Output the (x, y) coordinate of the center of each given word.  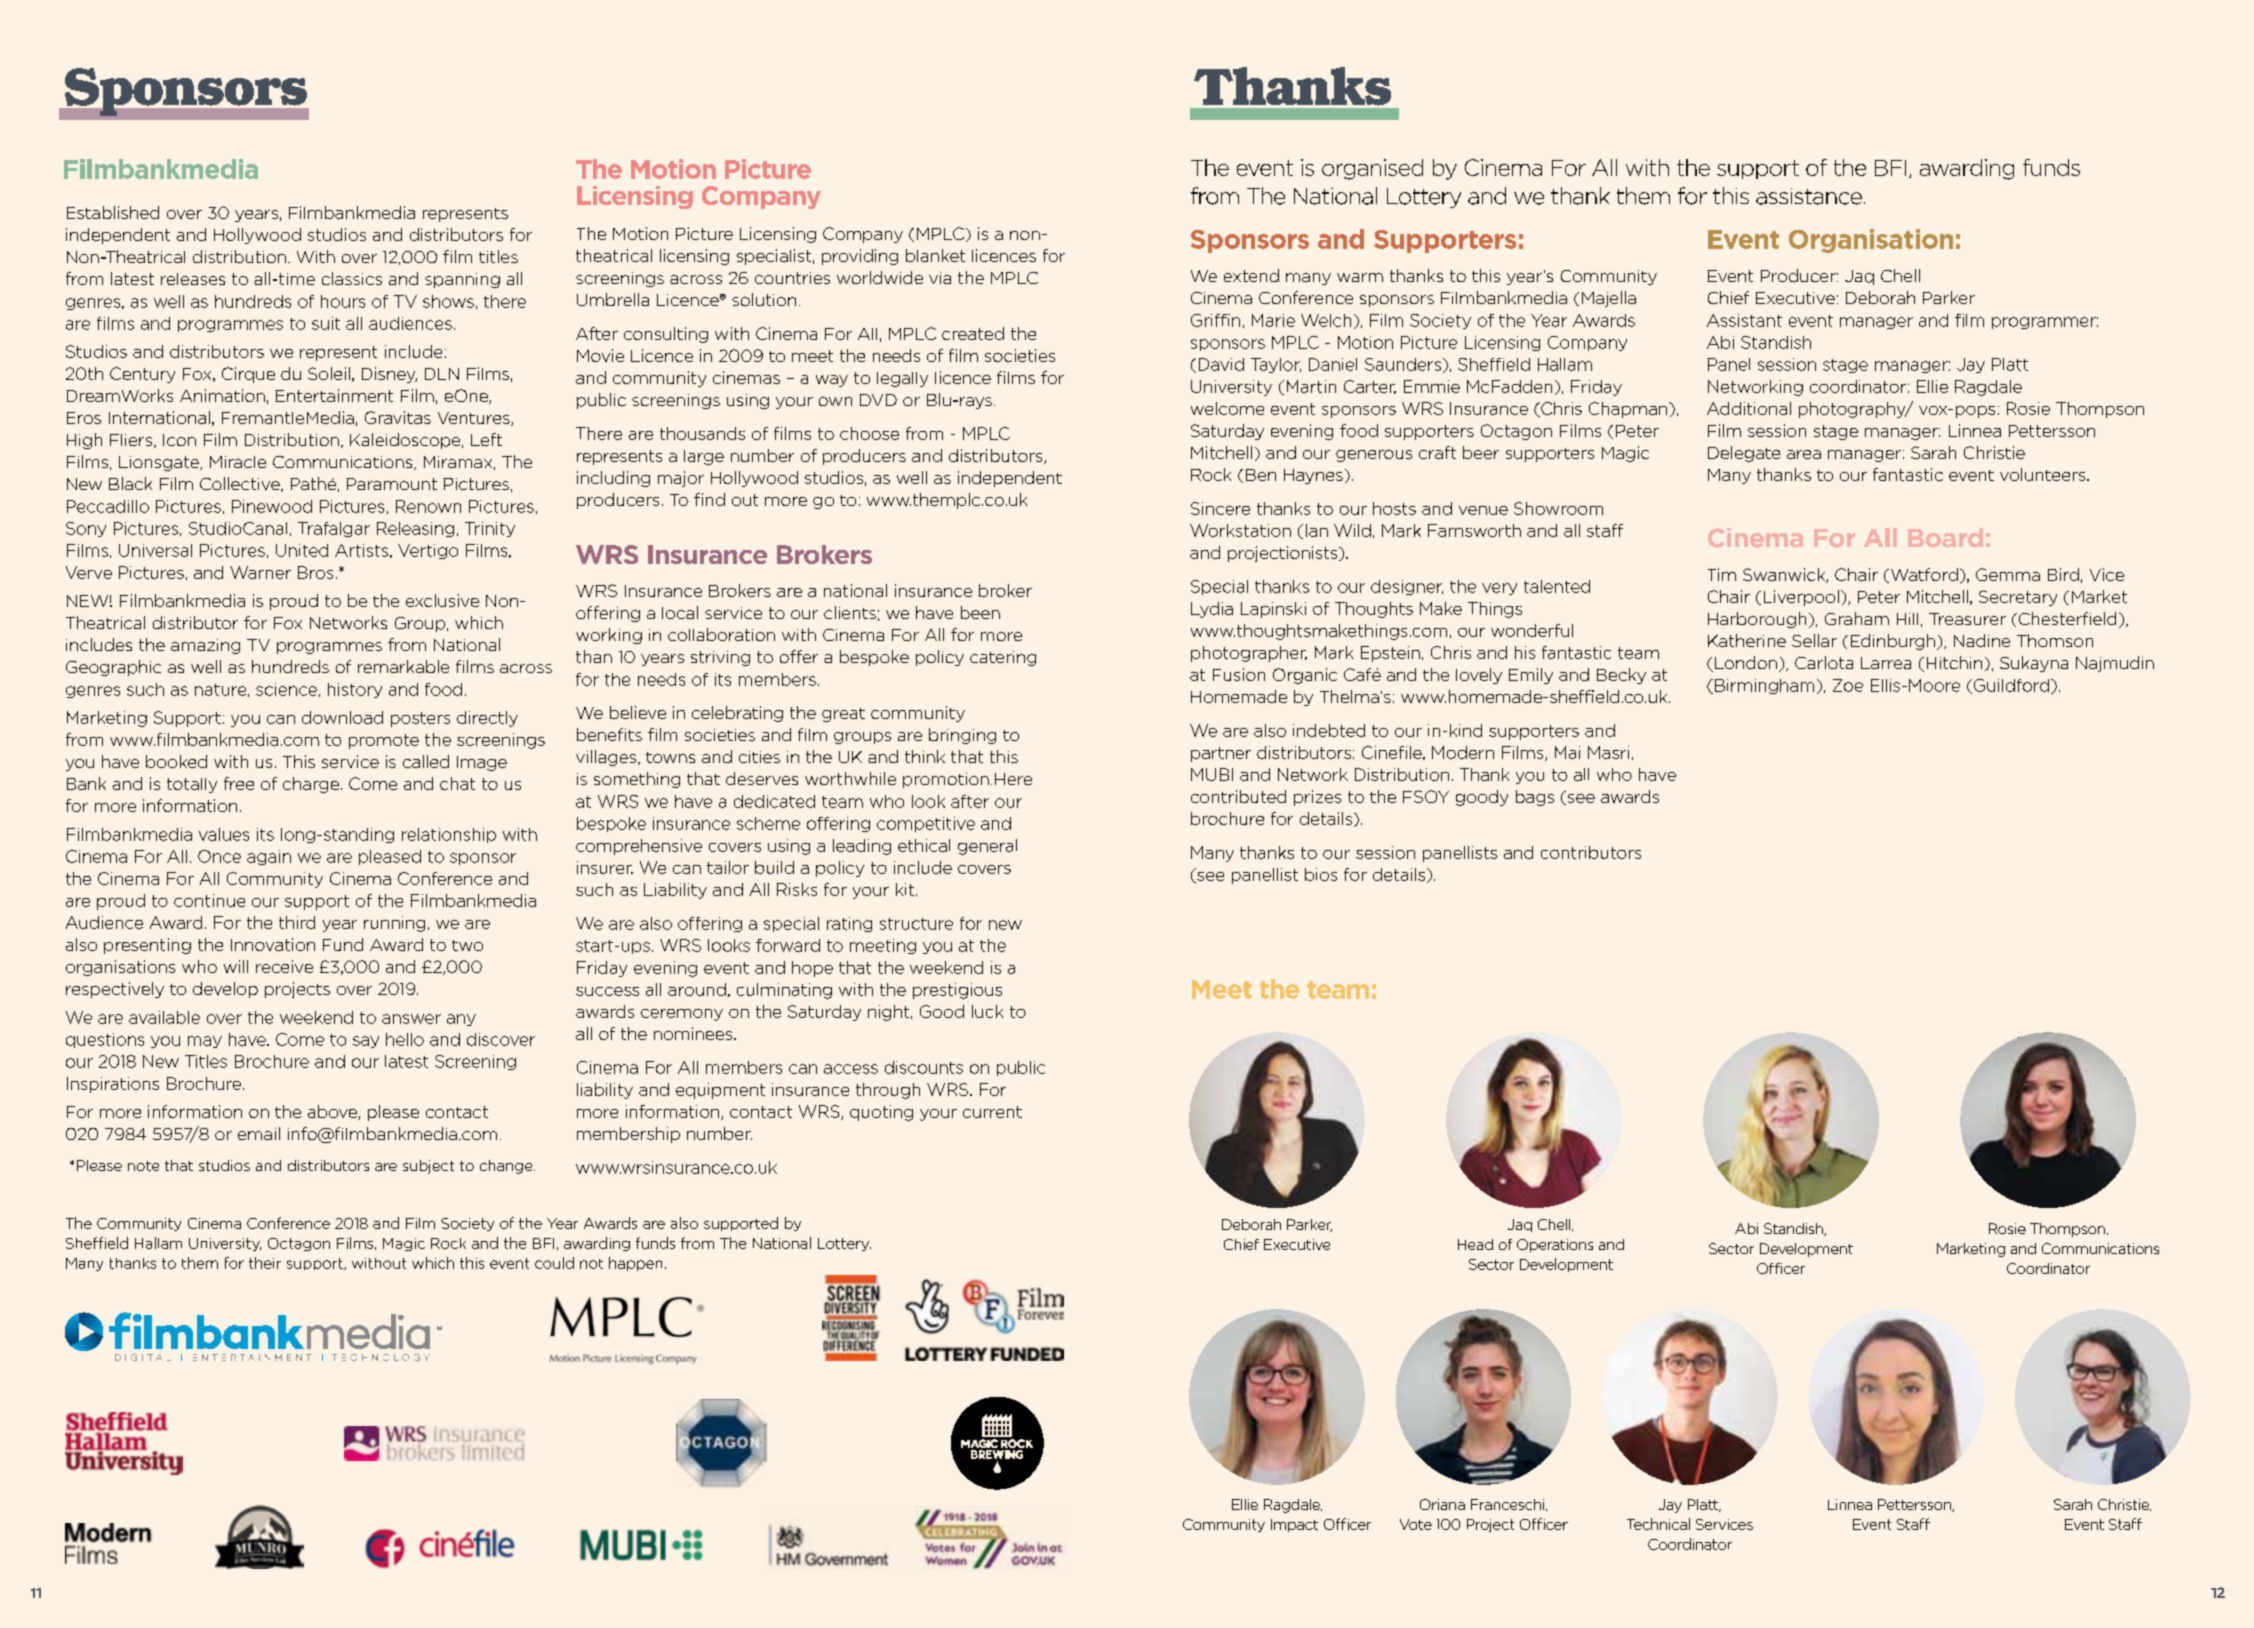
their (265, 1263)
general (987, 847)
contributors (1591, 852)
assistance (1809, 196)
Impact (1294, 1525)
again (269, 857)
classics (352, 278)
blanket (935, 255)
